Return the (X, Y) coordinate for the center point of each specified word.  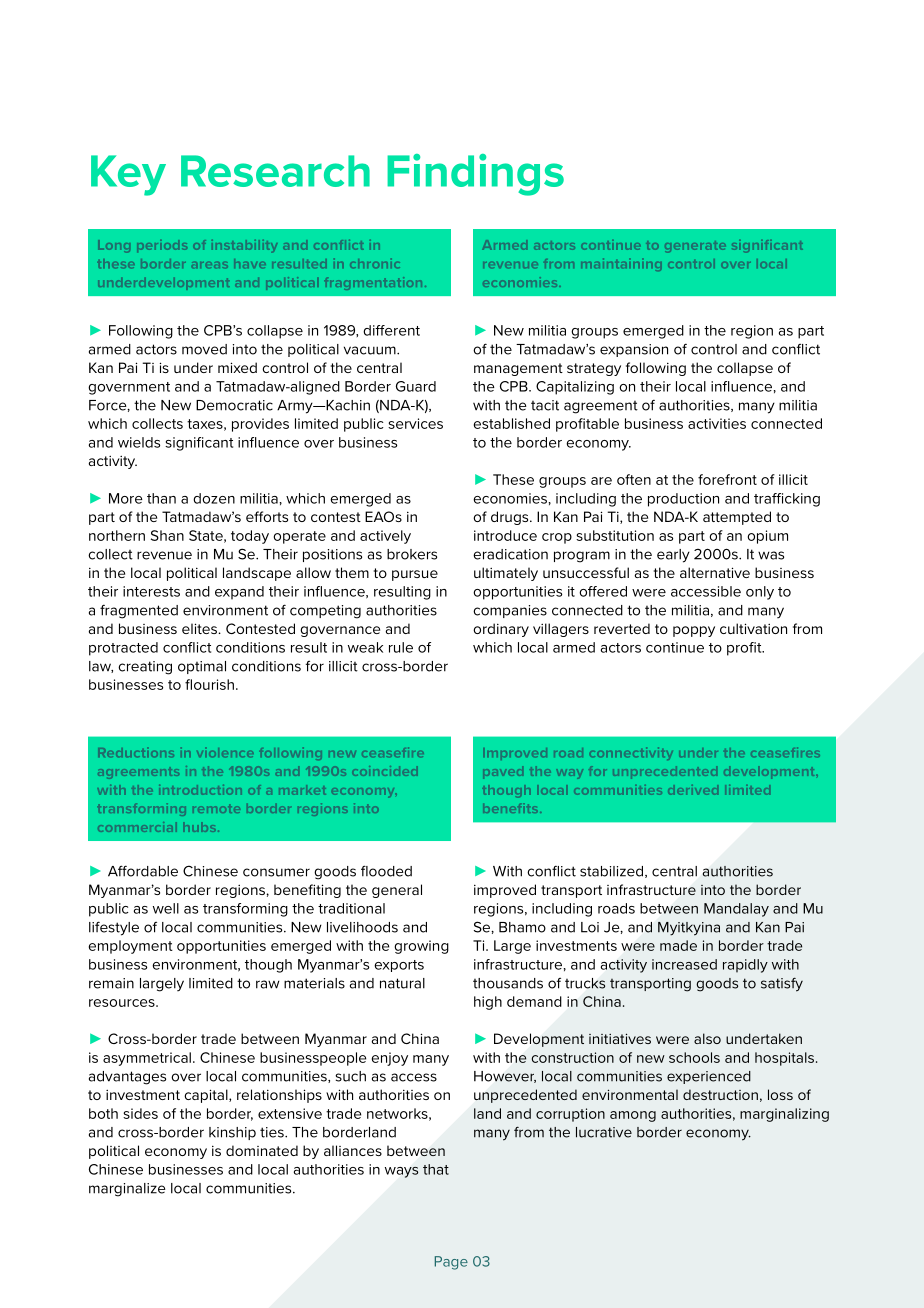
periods (162, 246)
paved (503, 772)
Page (451, 1263)
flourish (209, 684)
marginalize (127, 1190)
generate (695, 246)
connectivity (631, 753)
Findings (475, 175)
